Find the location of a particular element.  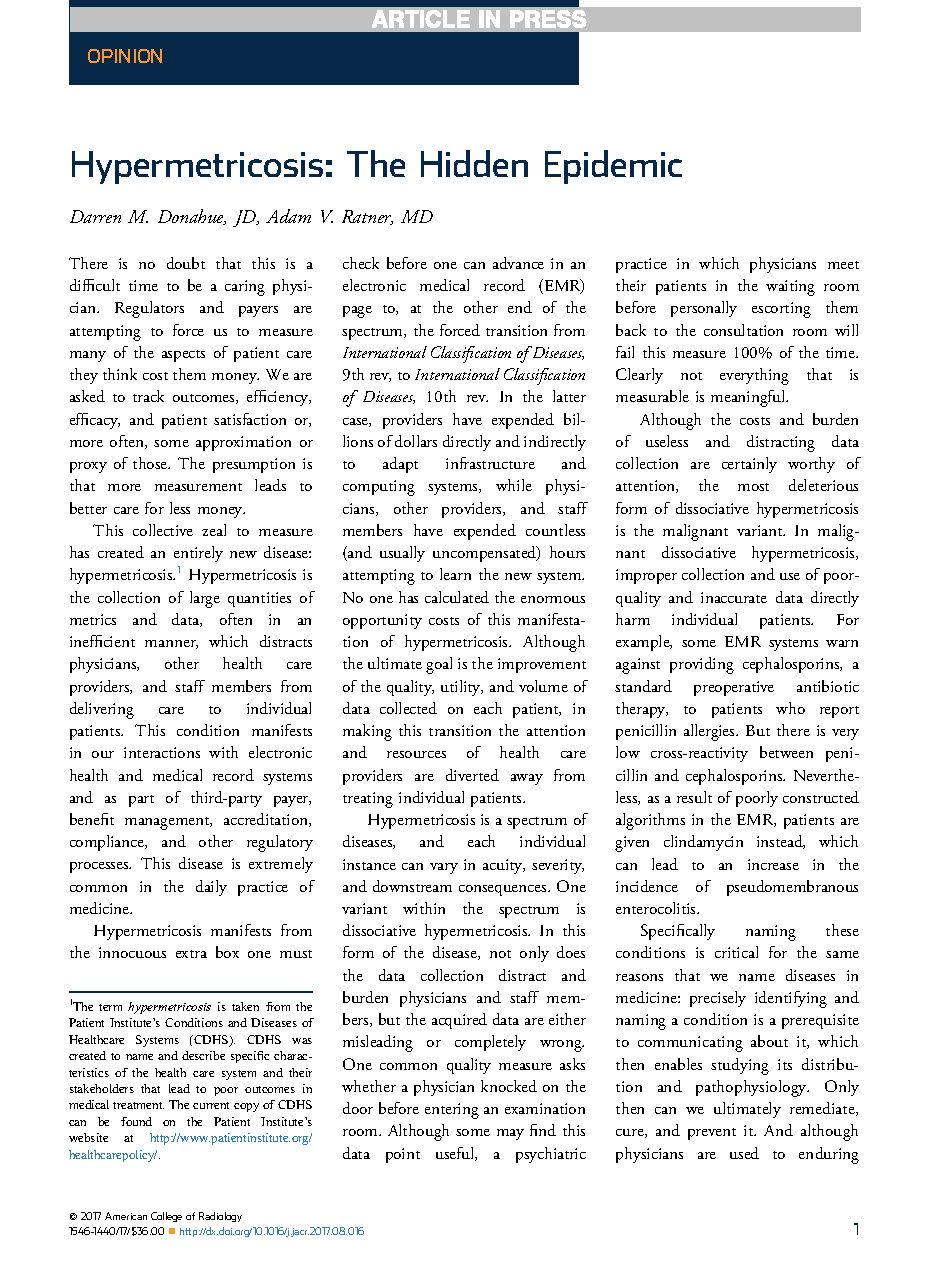

OPINION is located at coordinates (125, 56).
